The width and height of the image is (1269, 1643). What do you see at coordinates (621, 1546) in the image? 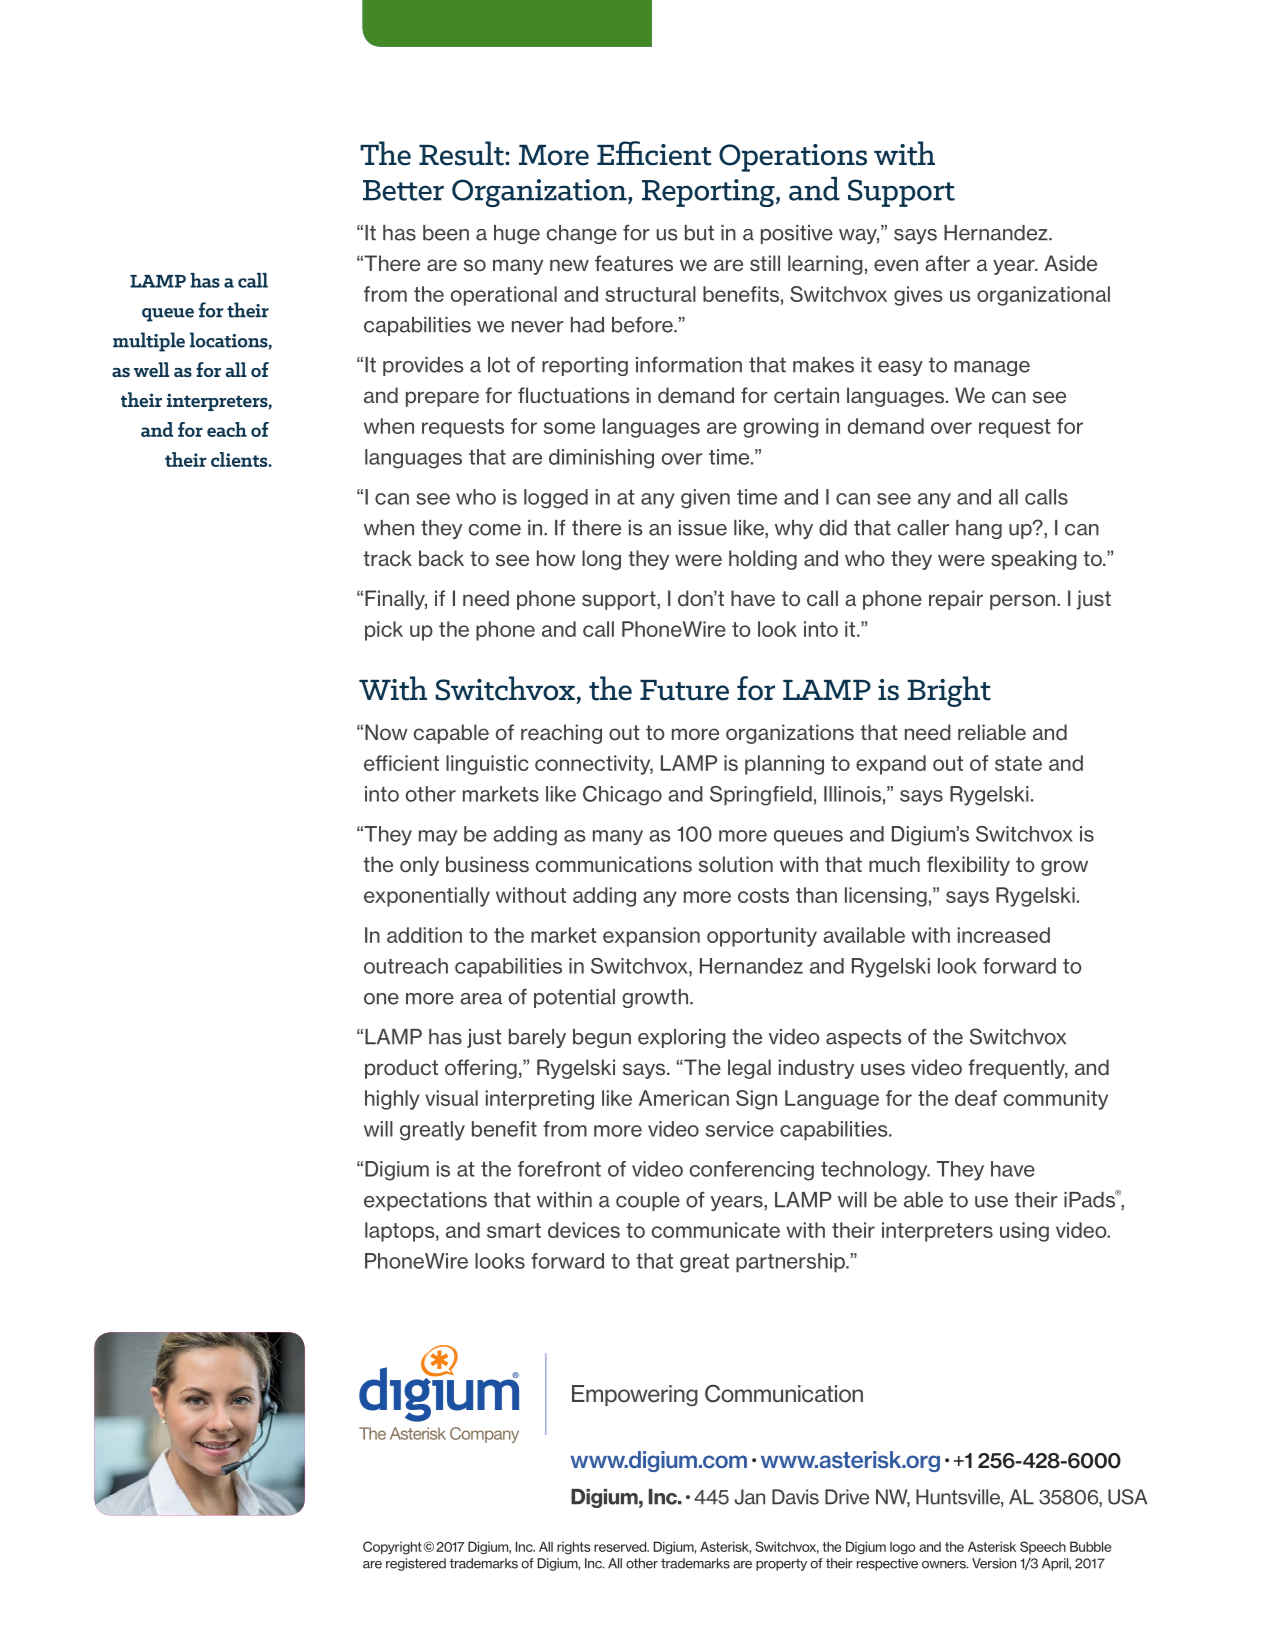
I see `reserved` at bounding box center [621, 1546].
